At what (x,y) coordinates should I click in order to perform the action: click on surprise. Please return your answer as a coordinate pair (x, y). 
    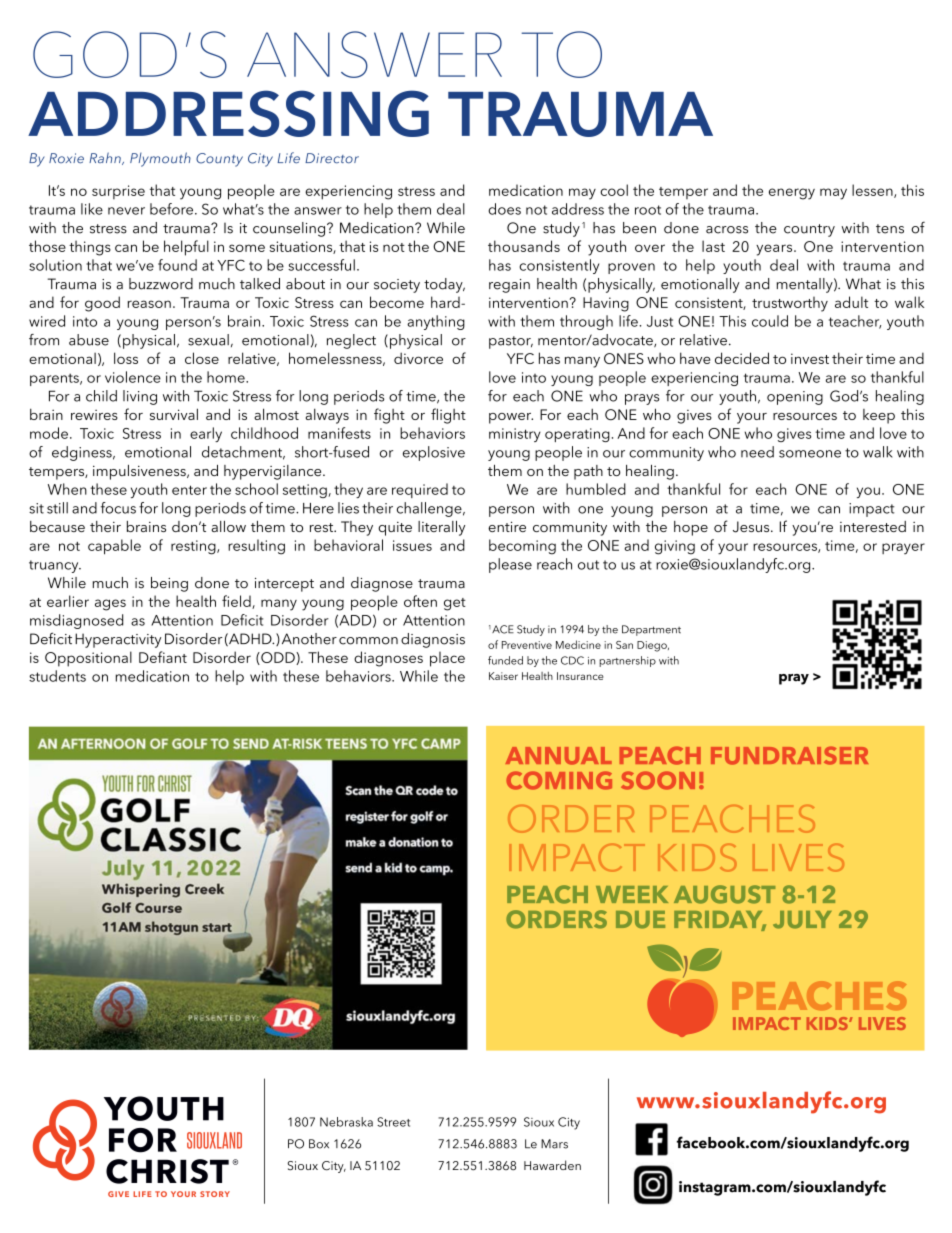
    Looking at the image, I should click on (118, 192).
